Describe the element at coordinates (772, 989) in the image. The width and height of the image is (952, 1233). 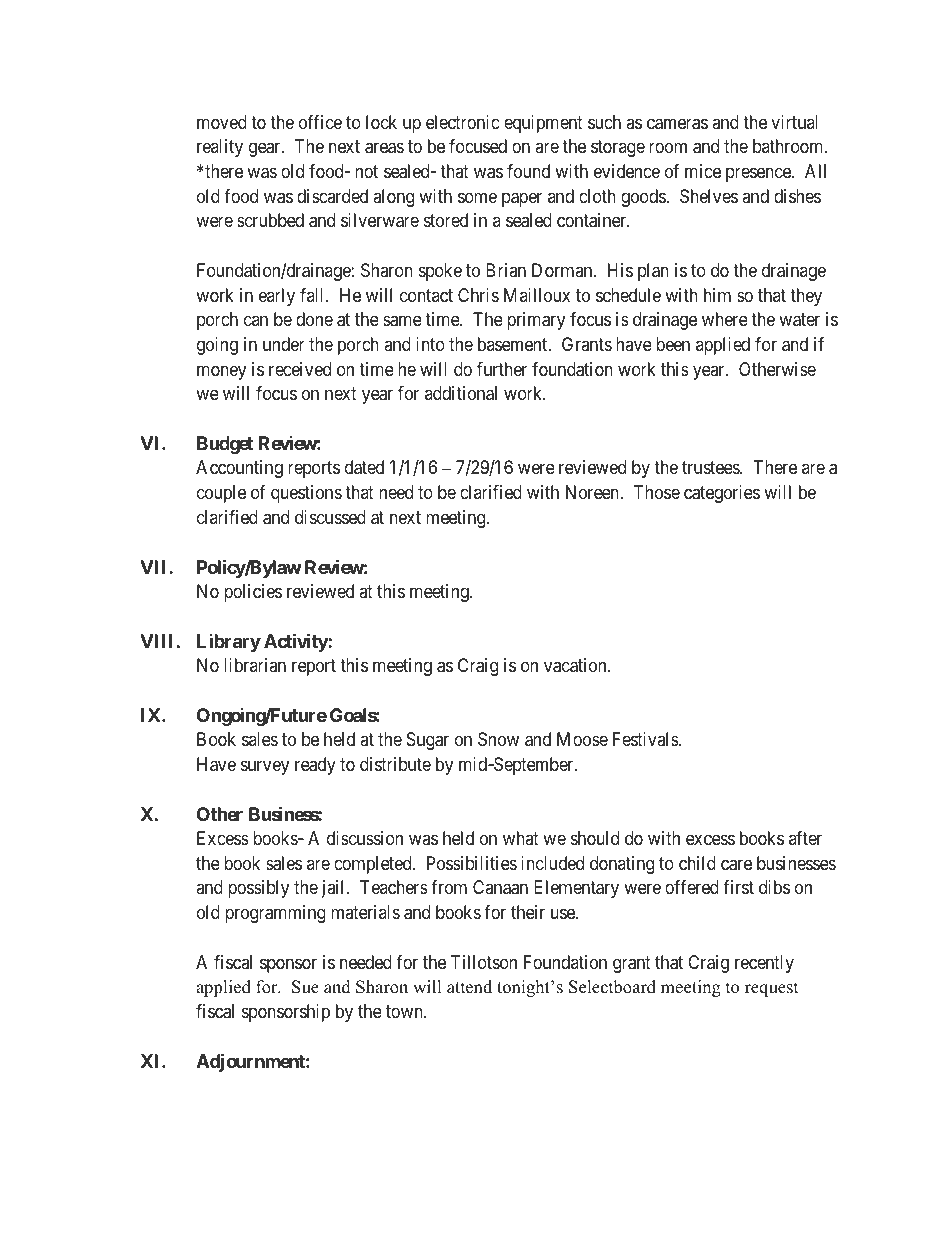
I see `request` at that location.
